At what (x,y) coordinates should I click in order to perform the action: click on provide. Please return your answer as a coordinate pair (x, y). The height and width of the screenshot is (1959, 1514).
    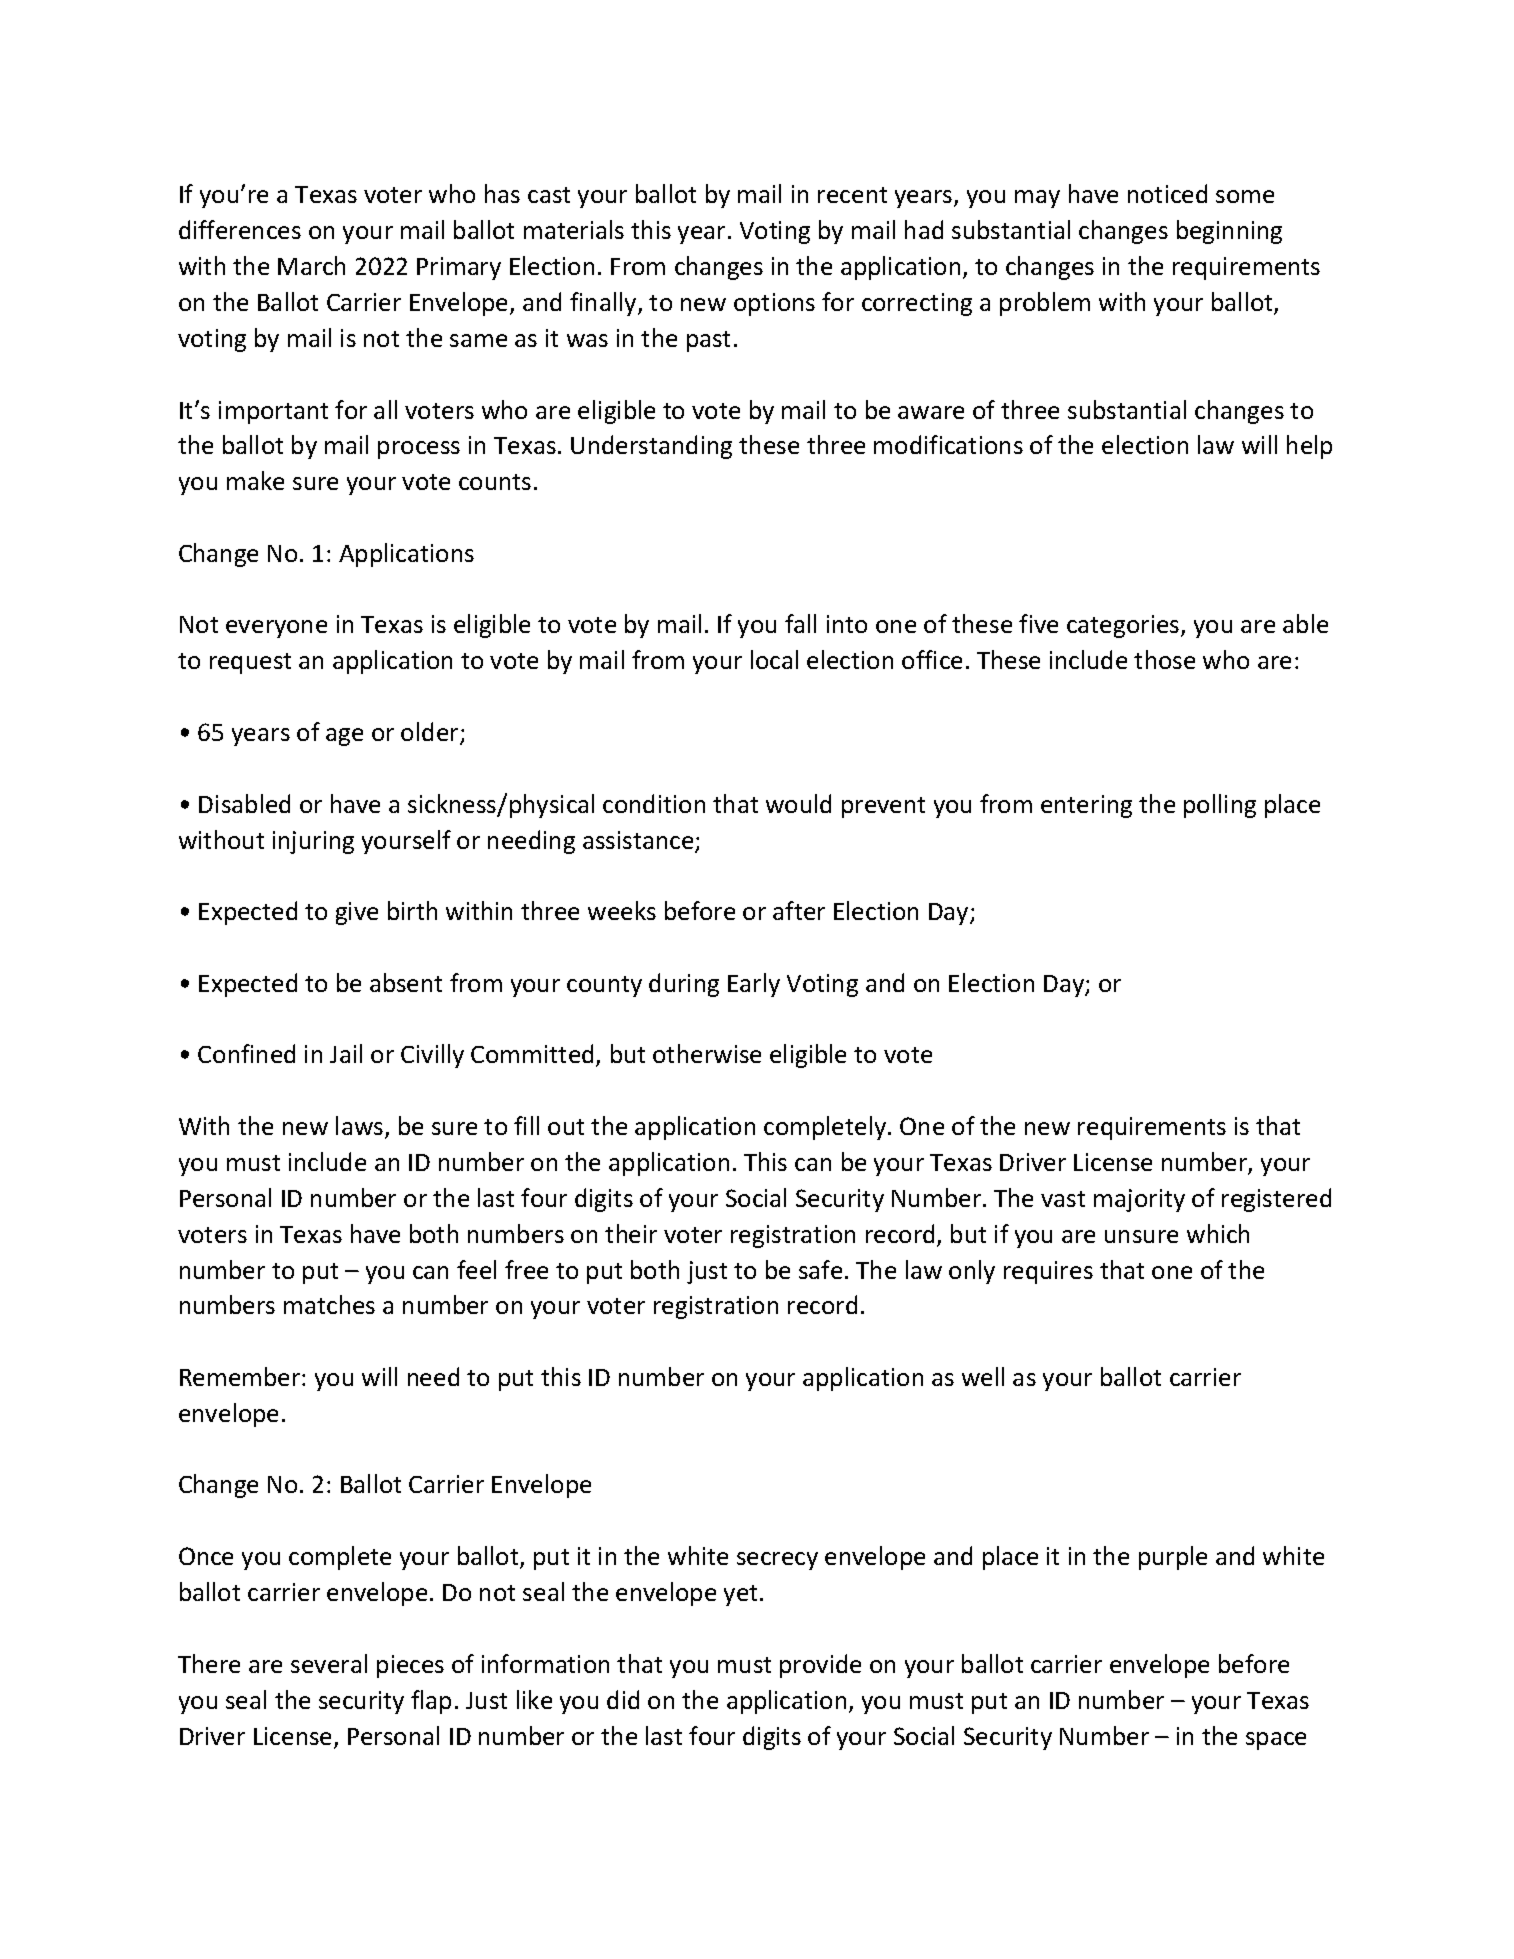
    Looking at the image, I should click on (820, 1666).
